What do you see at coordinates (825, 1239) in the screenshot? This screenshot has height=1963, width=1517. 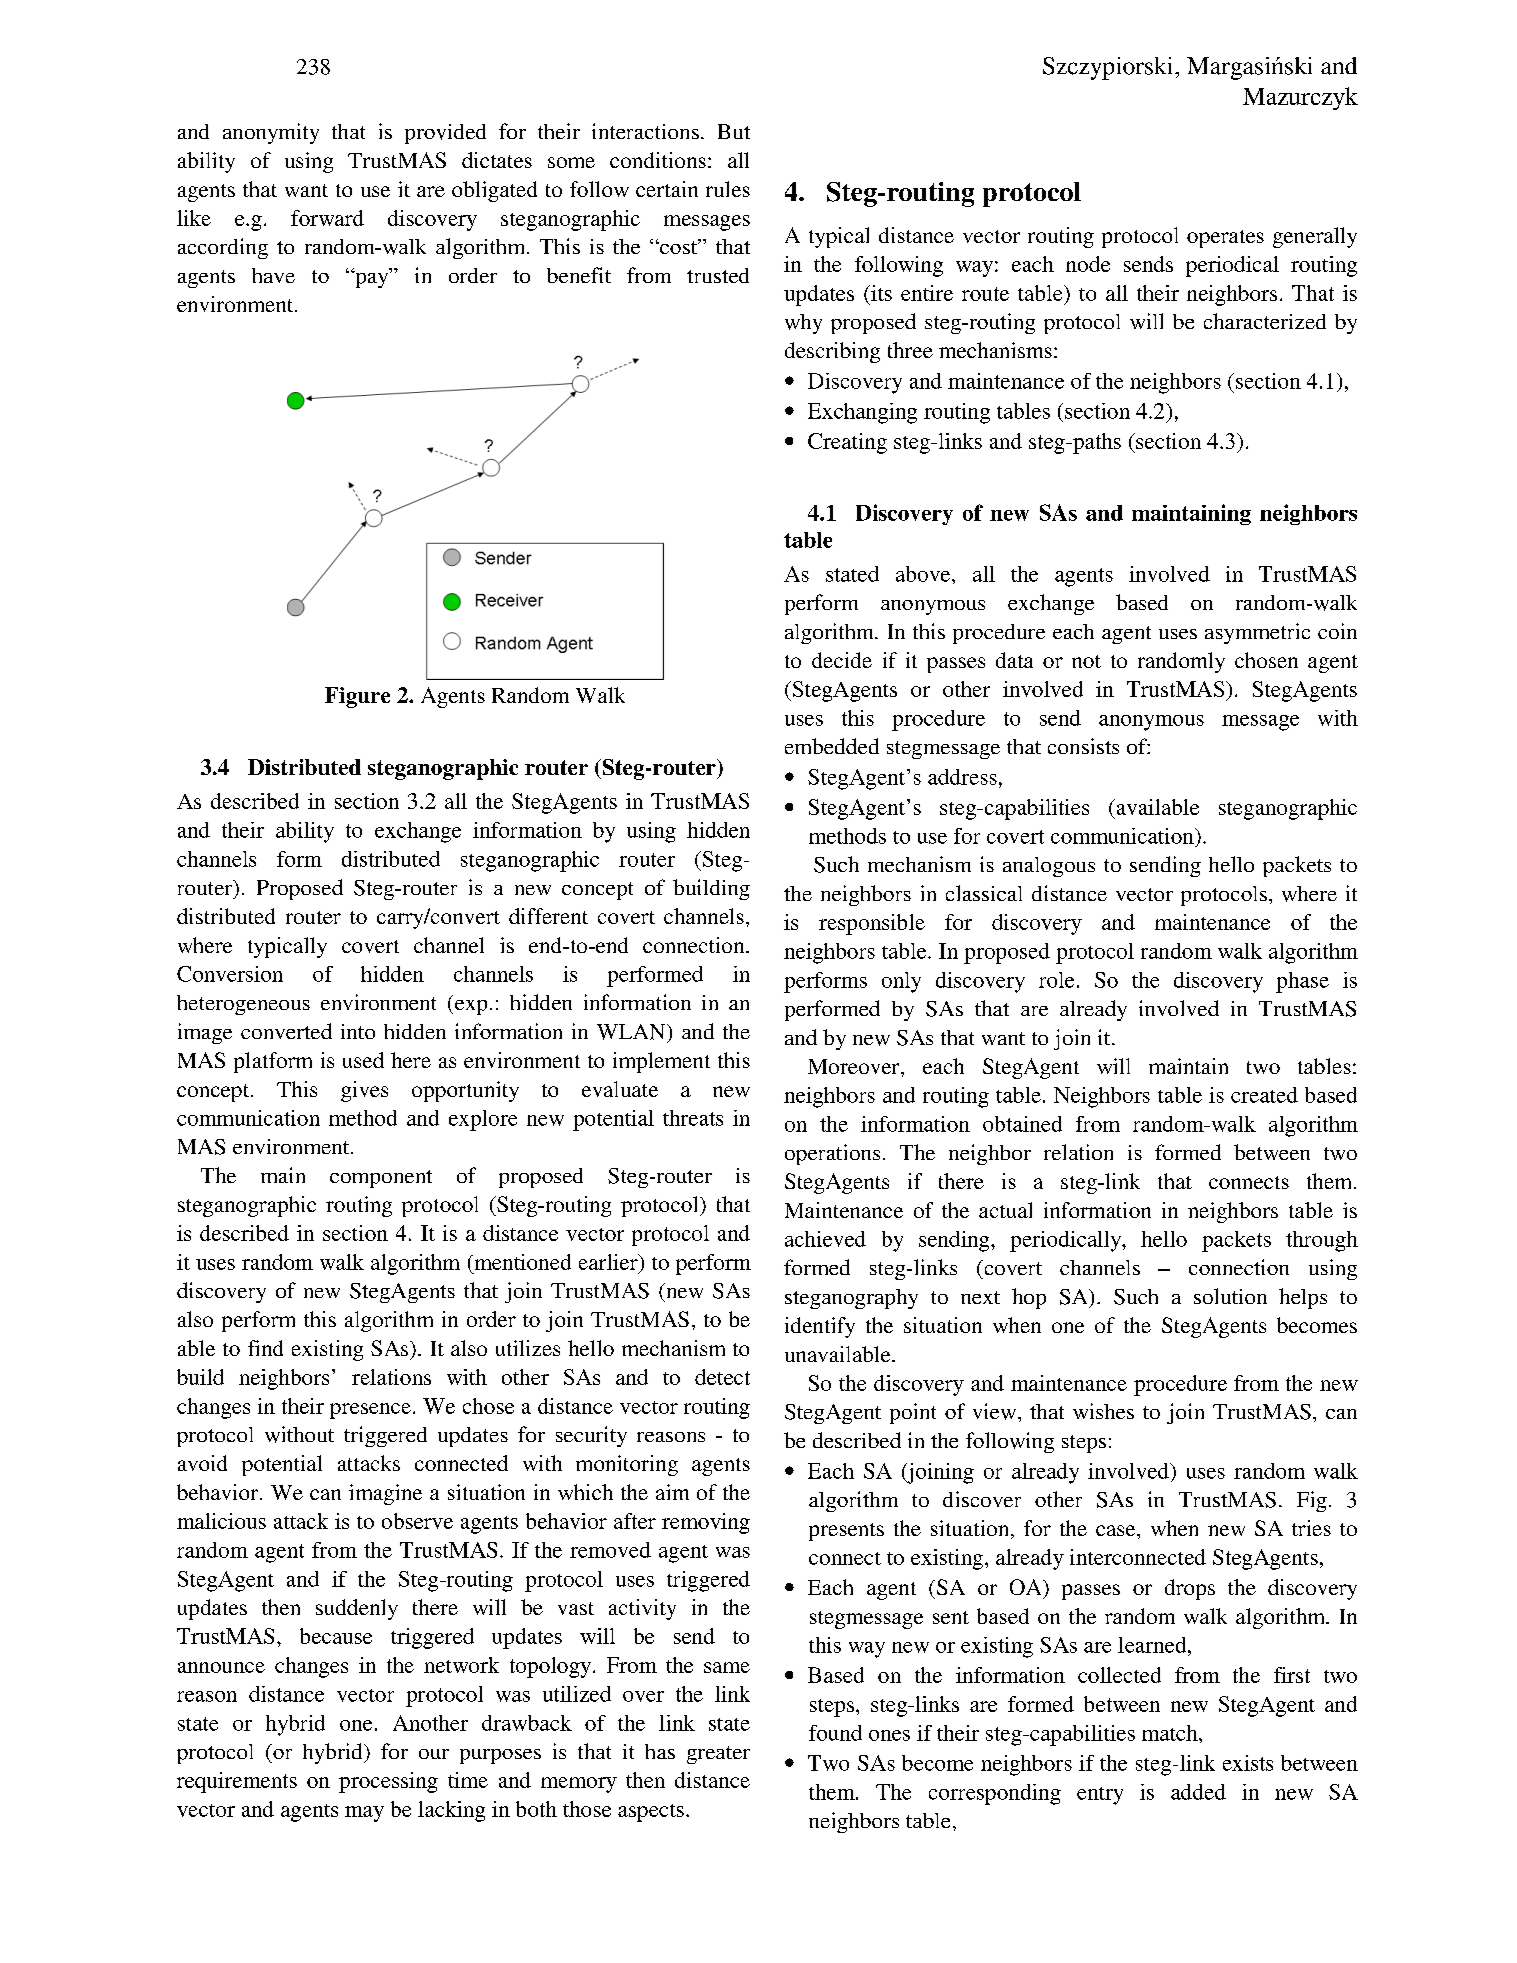 I see `achieved` at bounding box center [825, 1239].
